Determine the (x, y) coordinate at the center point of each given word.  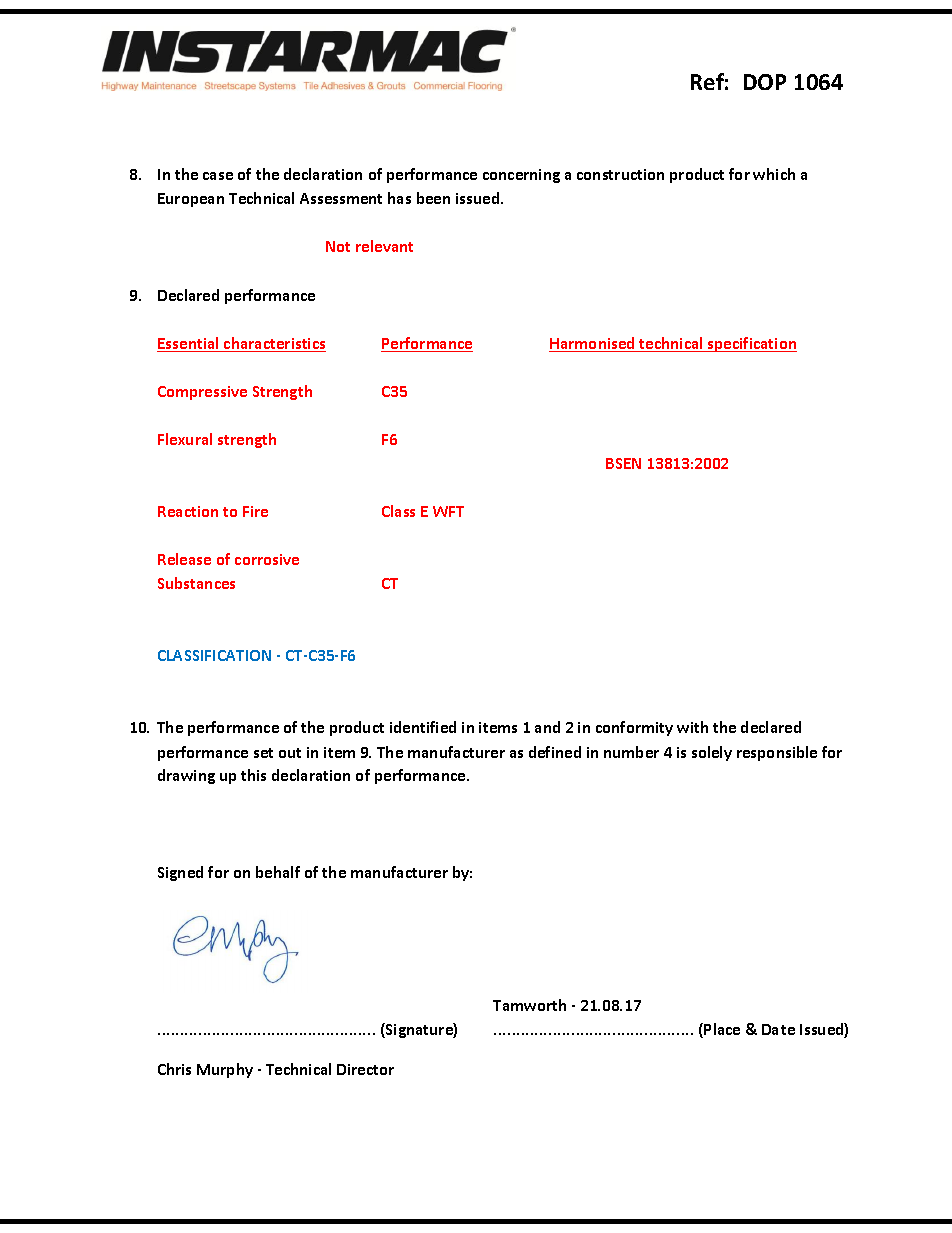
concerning (521, 176)
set (263, 753)
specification (751, 344)
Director (365, 1069)
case (218, 176)
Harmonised (593, 344)
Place (722, 1029)
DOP (765, 82)
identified (423, 727)
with (692, 727)
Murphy (225, 1070)
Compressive (202, 393)
